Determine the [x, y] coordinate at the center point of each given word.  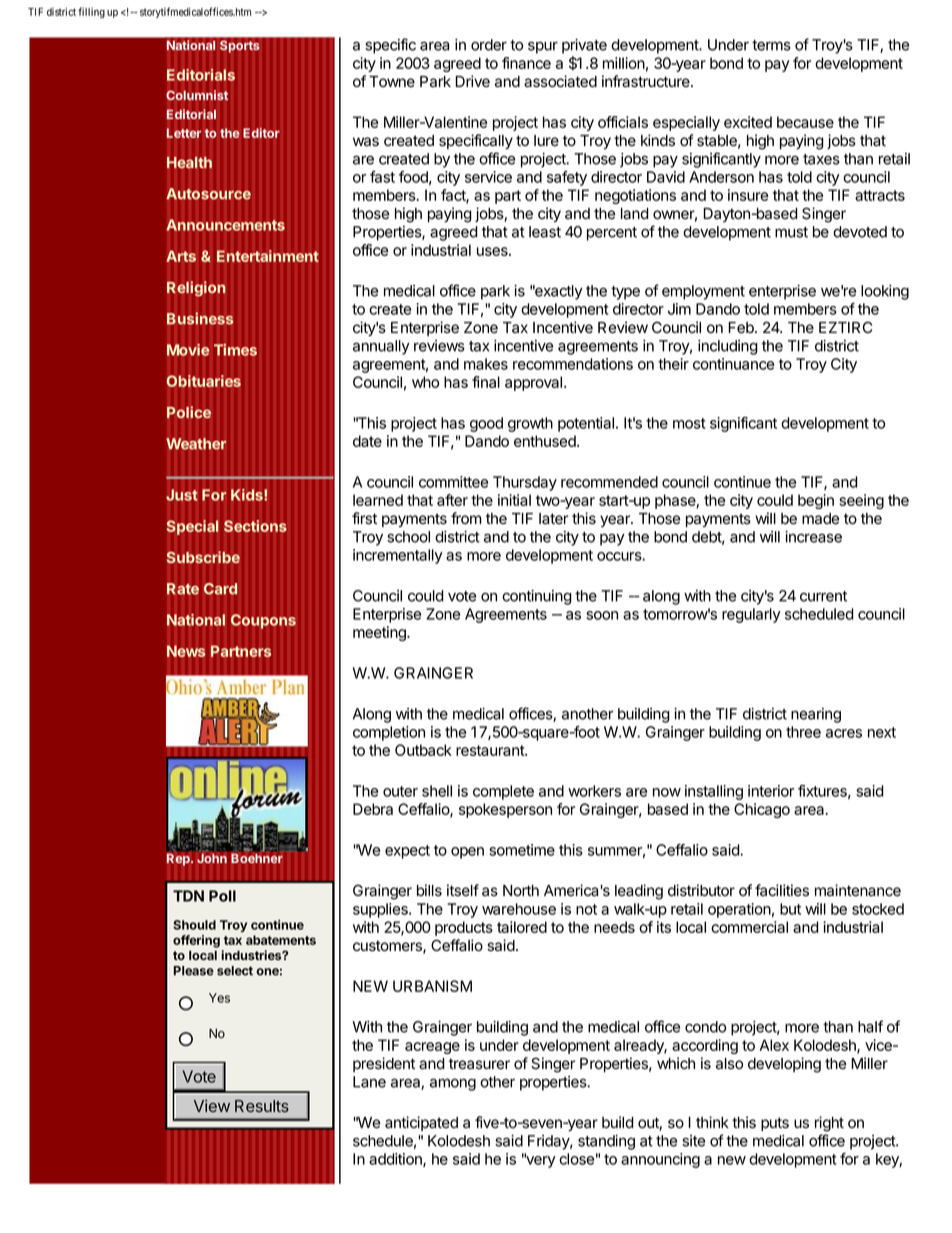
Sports [239, 47]
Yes [219, 998]
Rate [183, 589]
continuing [537, 597]
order [489, 45]
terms [771, 45]
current [823, 596]
